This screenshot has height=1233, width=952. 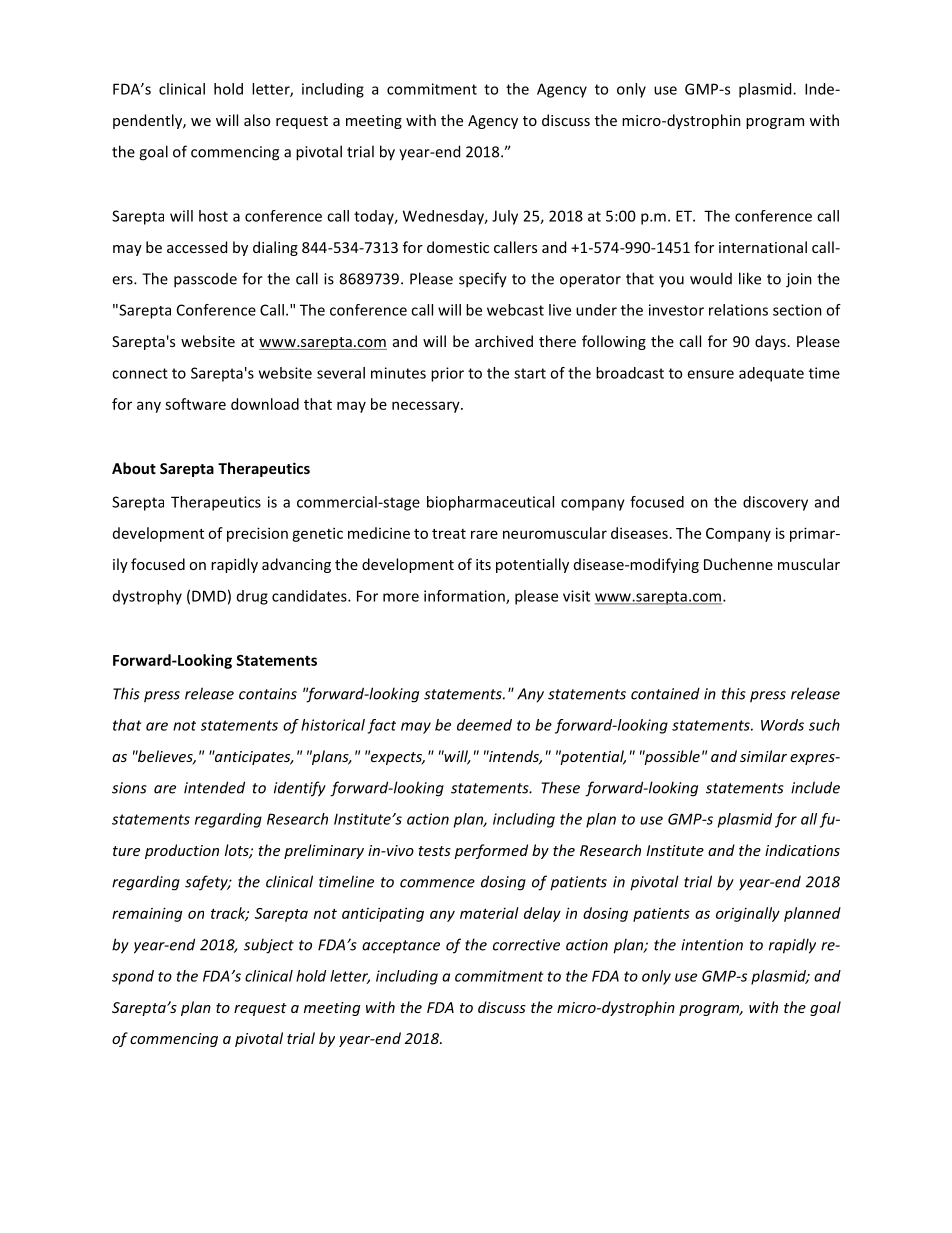 I want to click on deemed, so click(x=484, y=725).
